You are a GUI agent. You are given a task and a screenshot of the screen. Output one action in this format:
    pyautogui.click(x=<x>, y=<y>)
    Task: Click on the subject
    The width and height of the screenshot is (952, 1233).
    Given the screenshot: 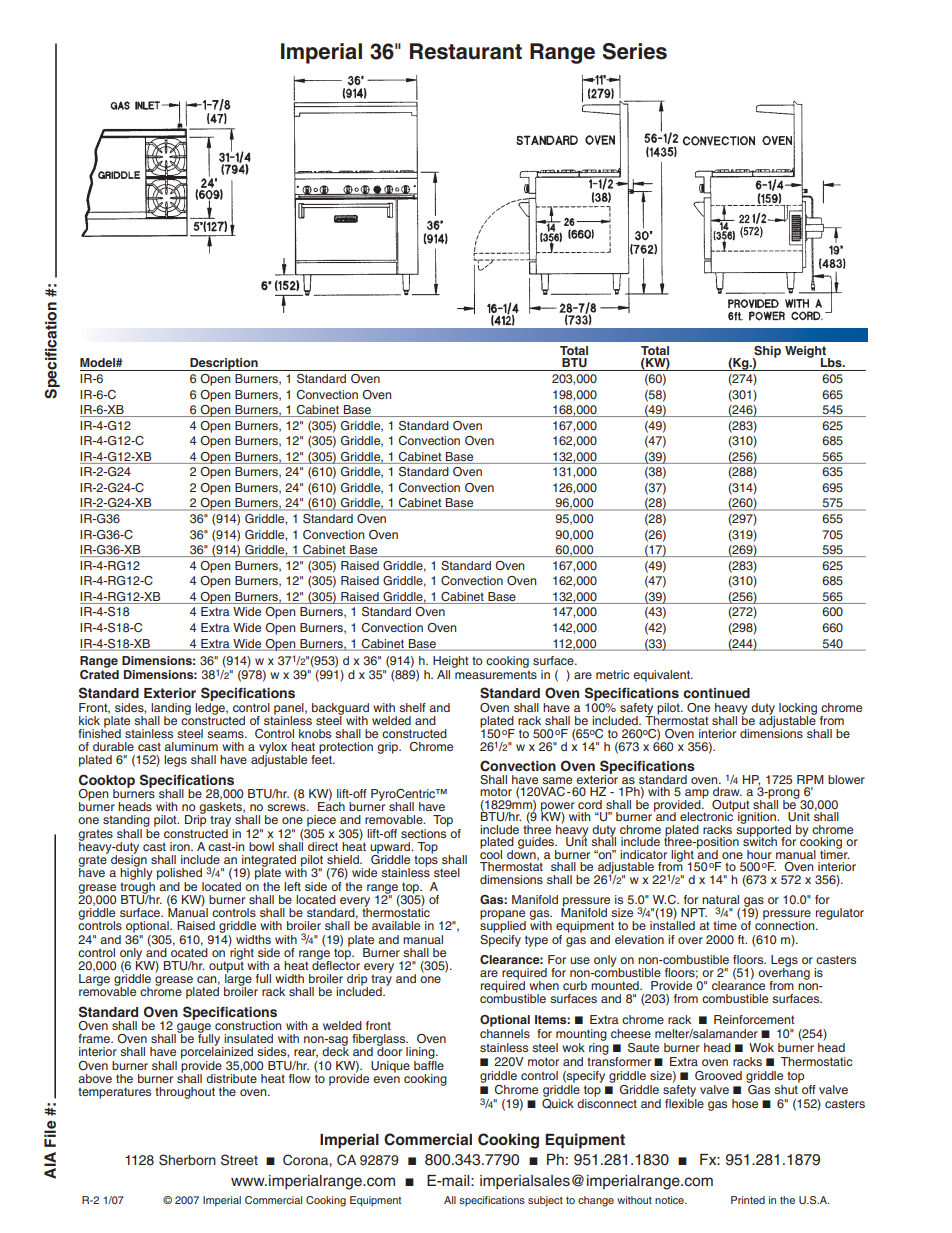 What is the action you would take?
    pyautogui.click(x=545, y=1201)
